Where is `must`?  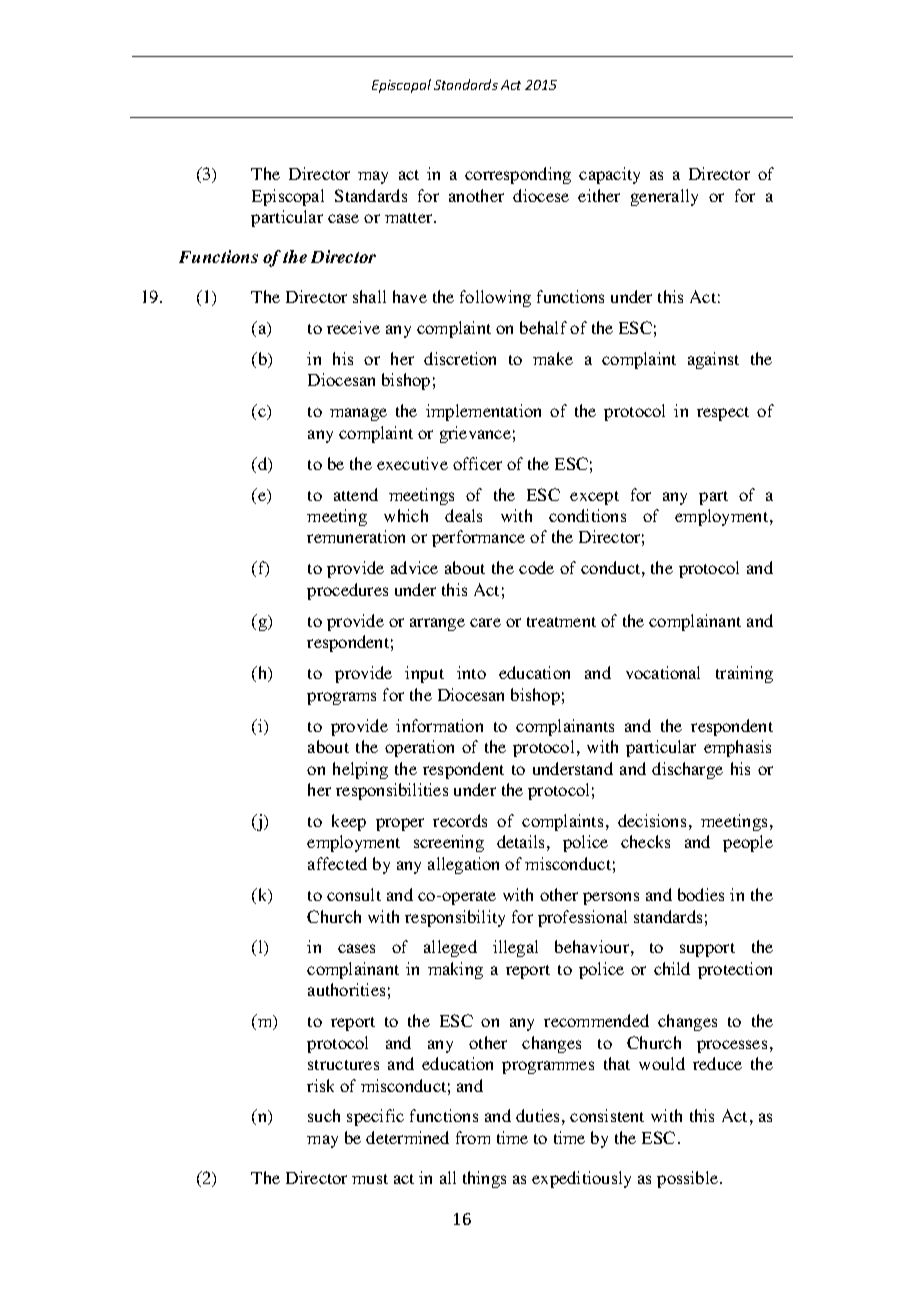
must is located at coordinates (370, 1179).
